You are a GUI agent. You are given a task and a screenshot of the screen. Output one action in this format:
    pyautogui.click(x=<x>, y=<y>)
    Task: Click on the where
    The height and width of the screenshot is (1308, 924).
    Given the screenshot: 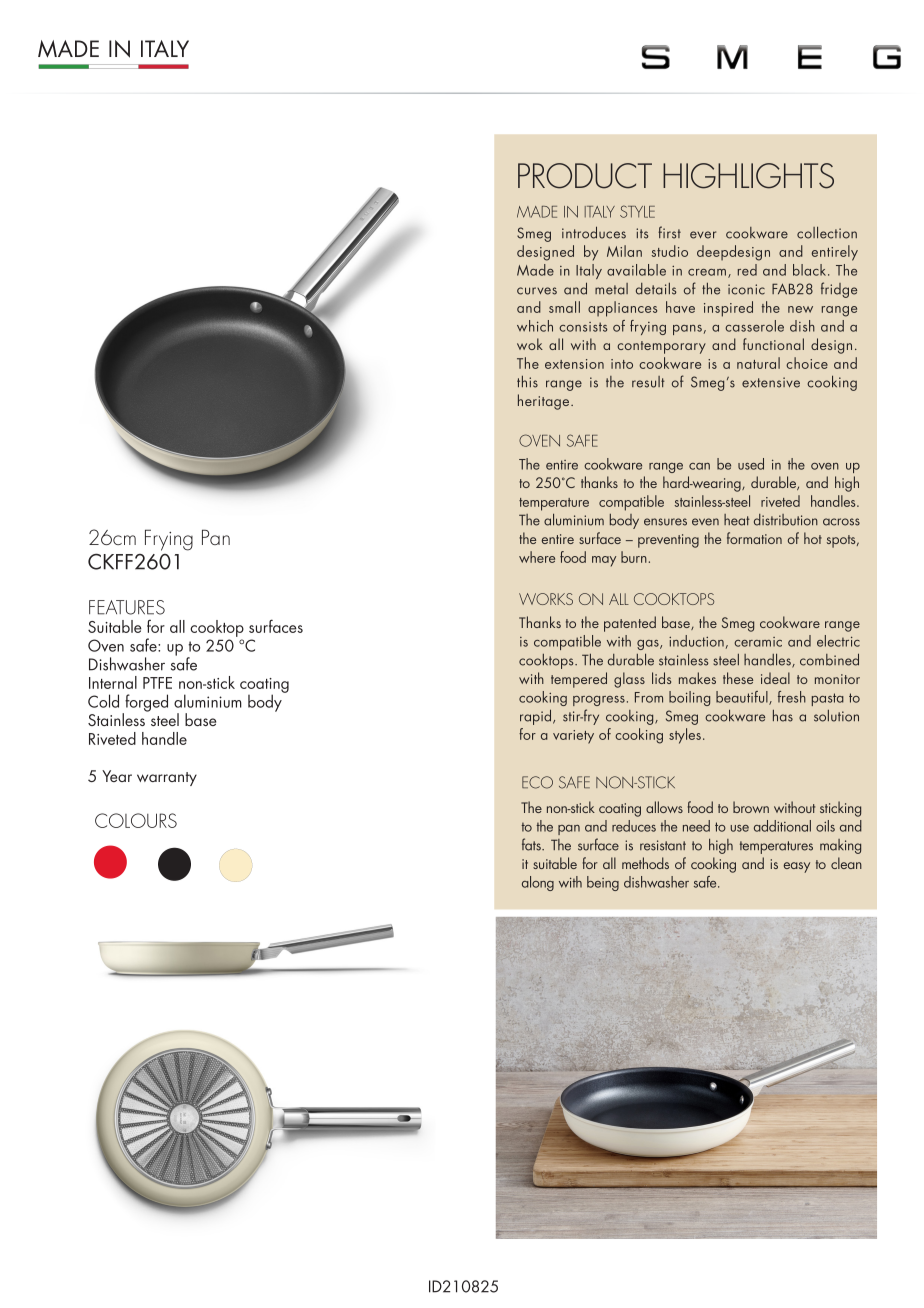 What is the action you would take?
    pyautogui.click(x=537, y=557)
